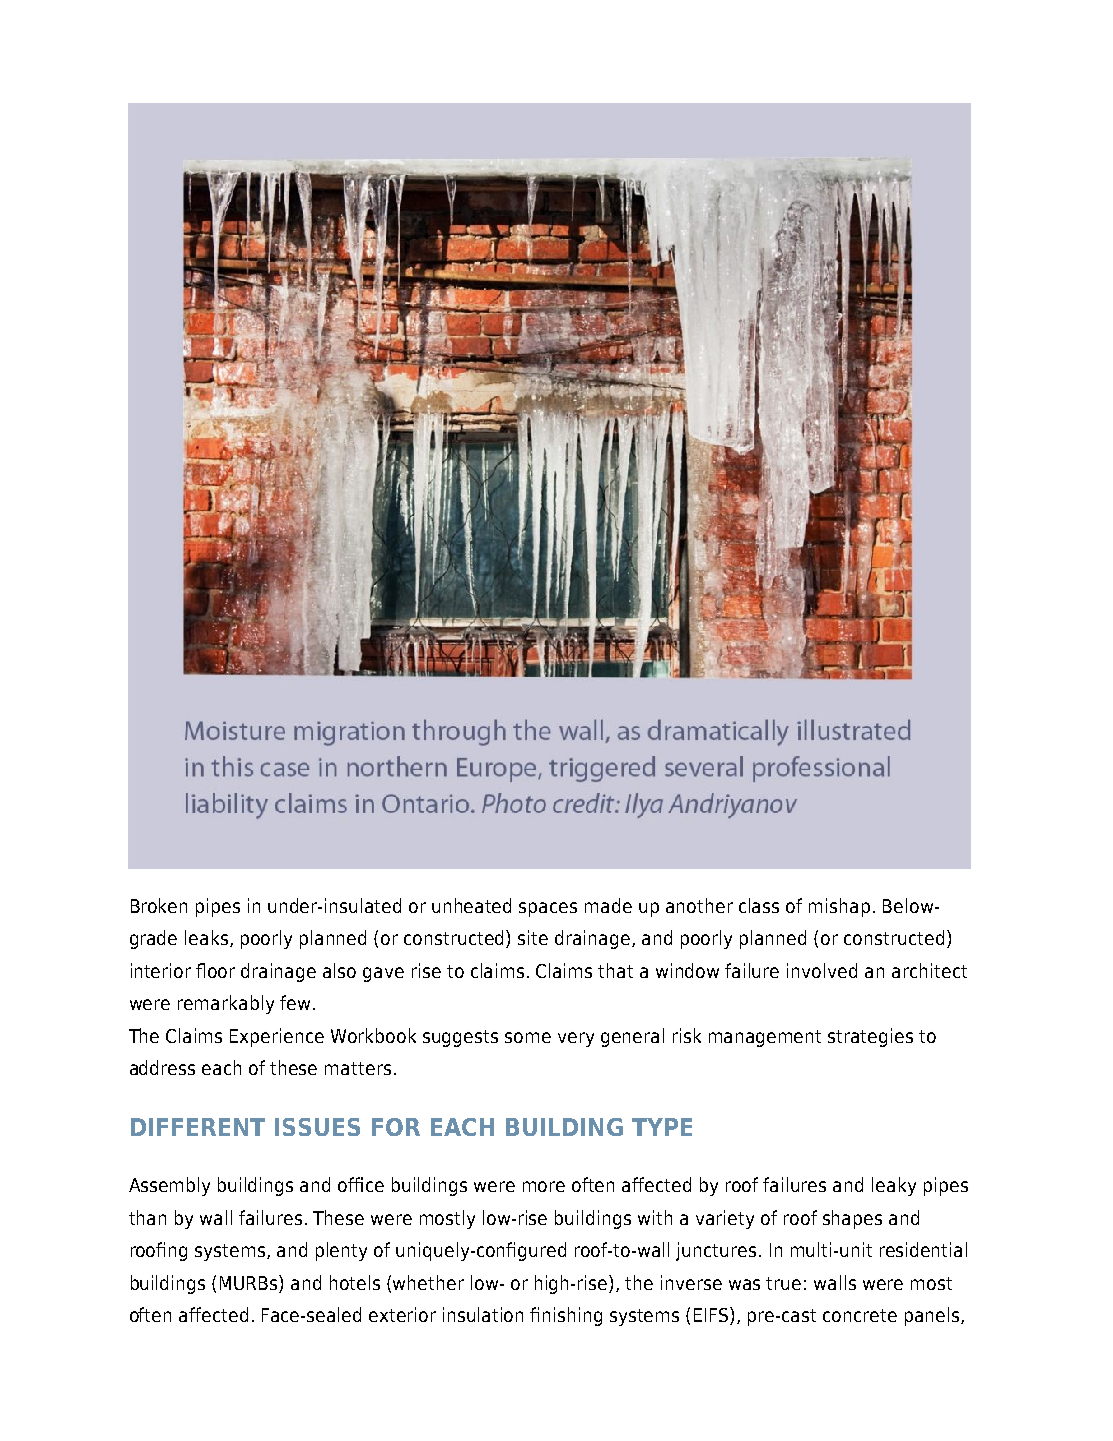 The height and width of the document is (1441, 1113). Describe the element at coordinates (355, 1282) in the document. I see `hotels` at that location.
